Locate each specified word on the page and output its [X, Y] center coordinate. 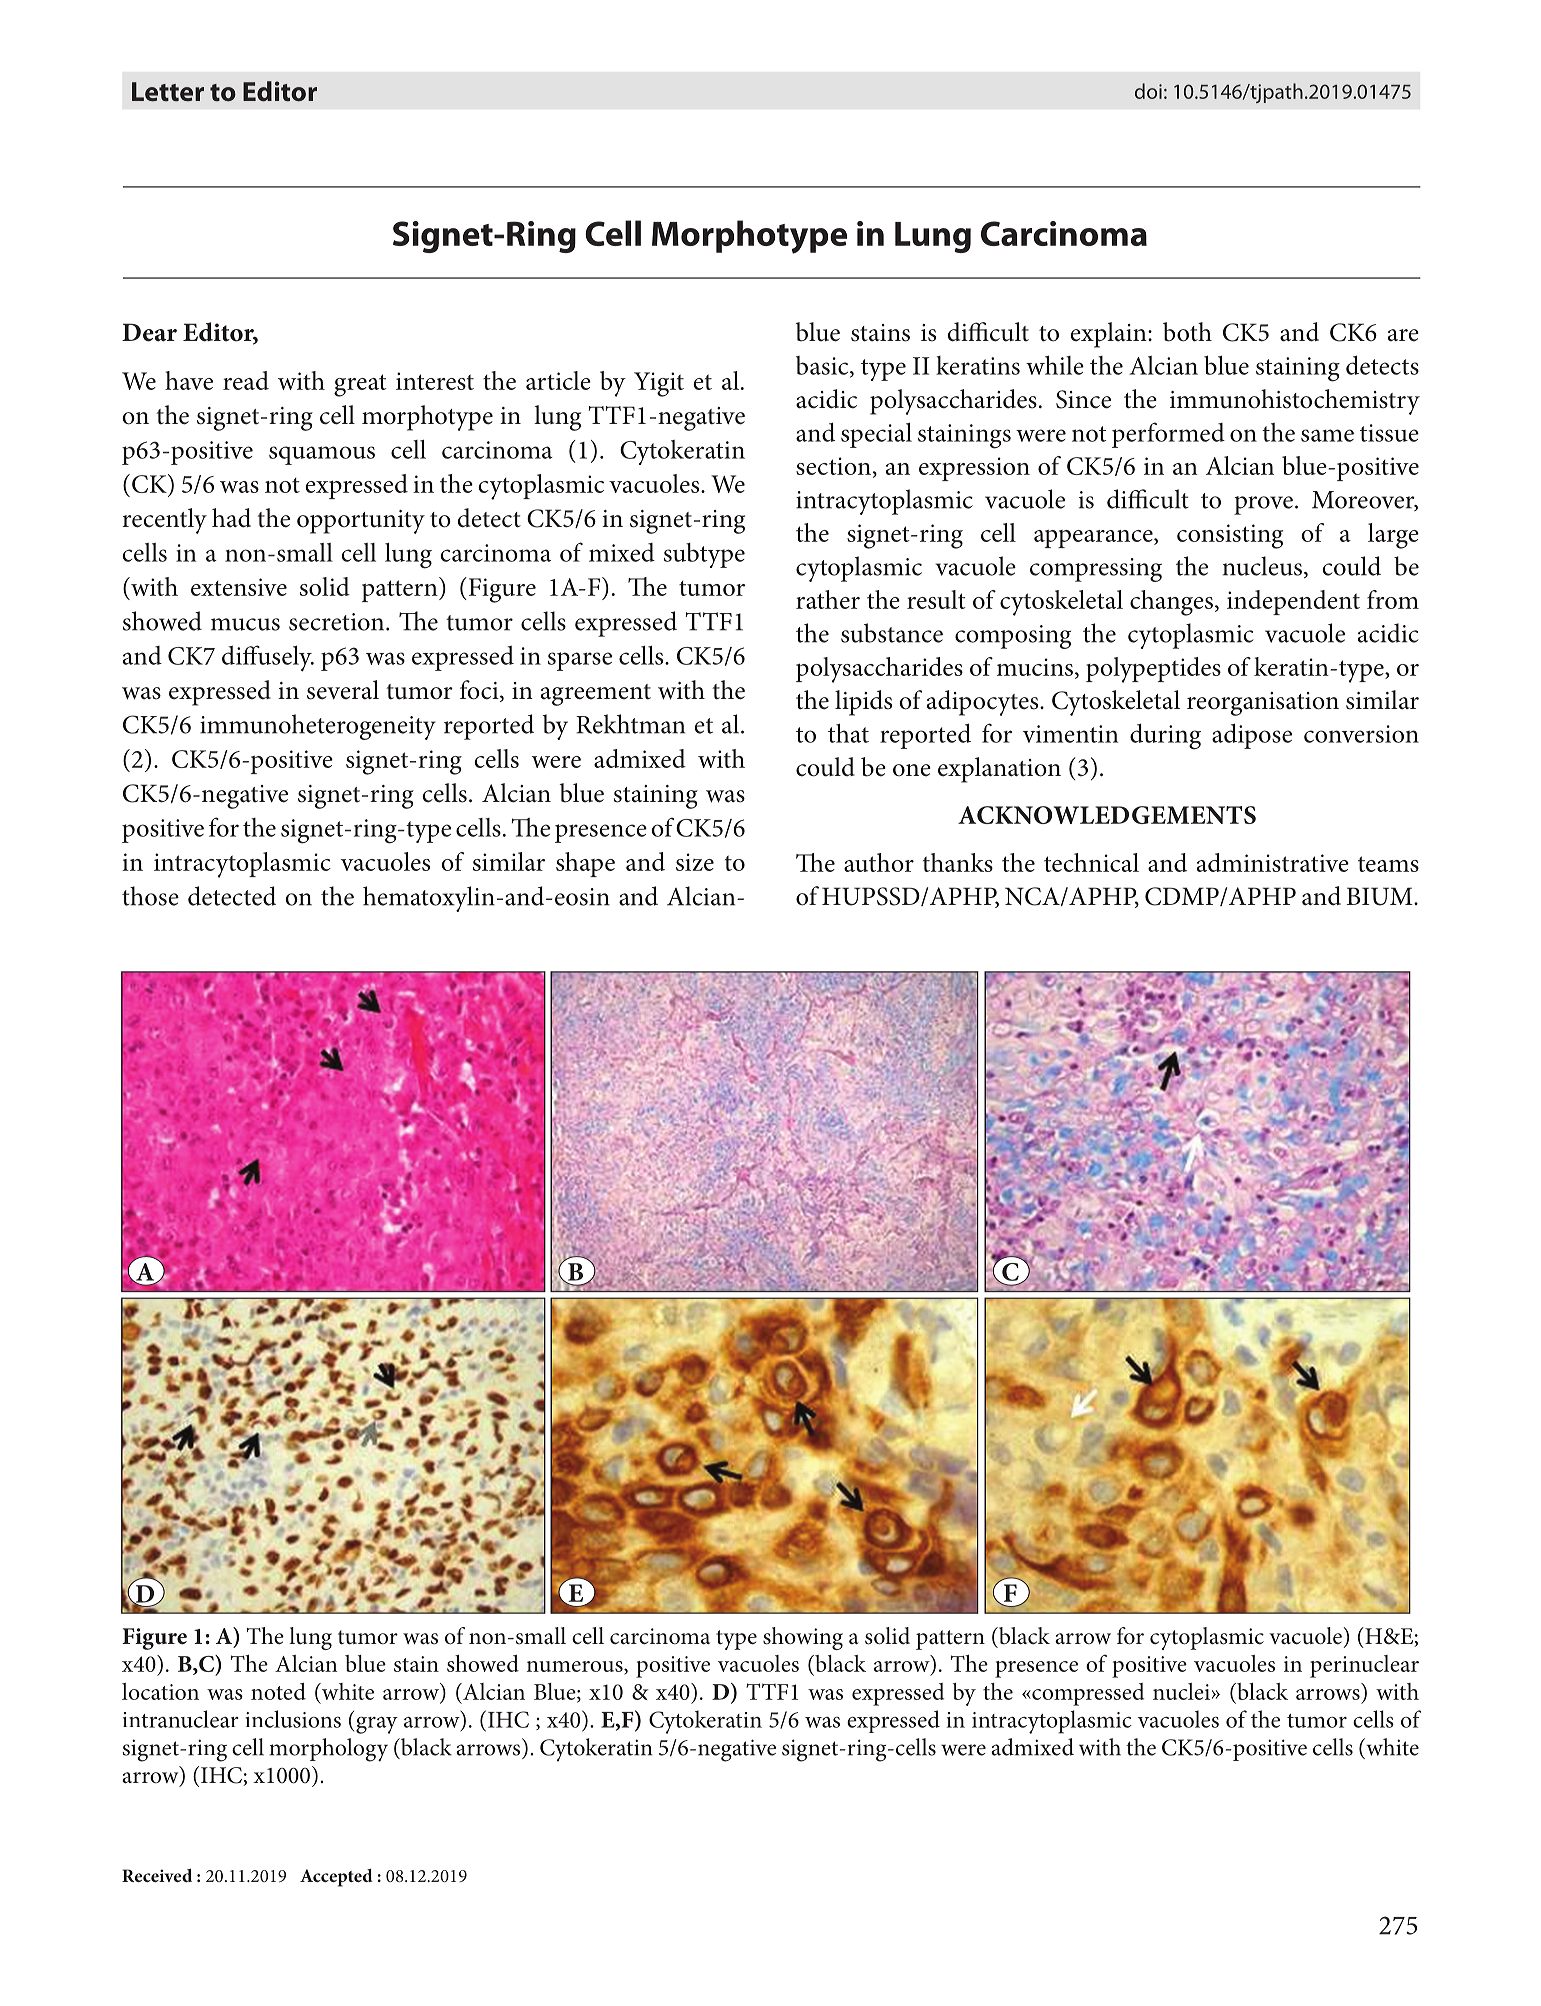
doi [1148, 91]
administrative [1273, 862]
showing [803, 1638]
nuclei [1181, 1691]
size [695, 862]
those [150, 896]
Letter [168, 92]
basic [823, 366]
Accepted [336, 1878]
